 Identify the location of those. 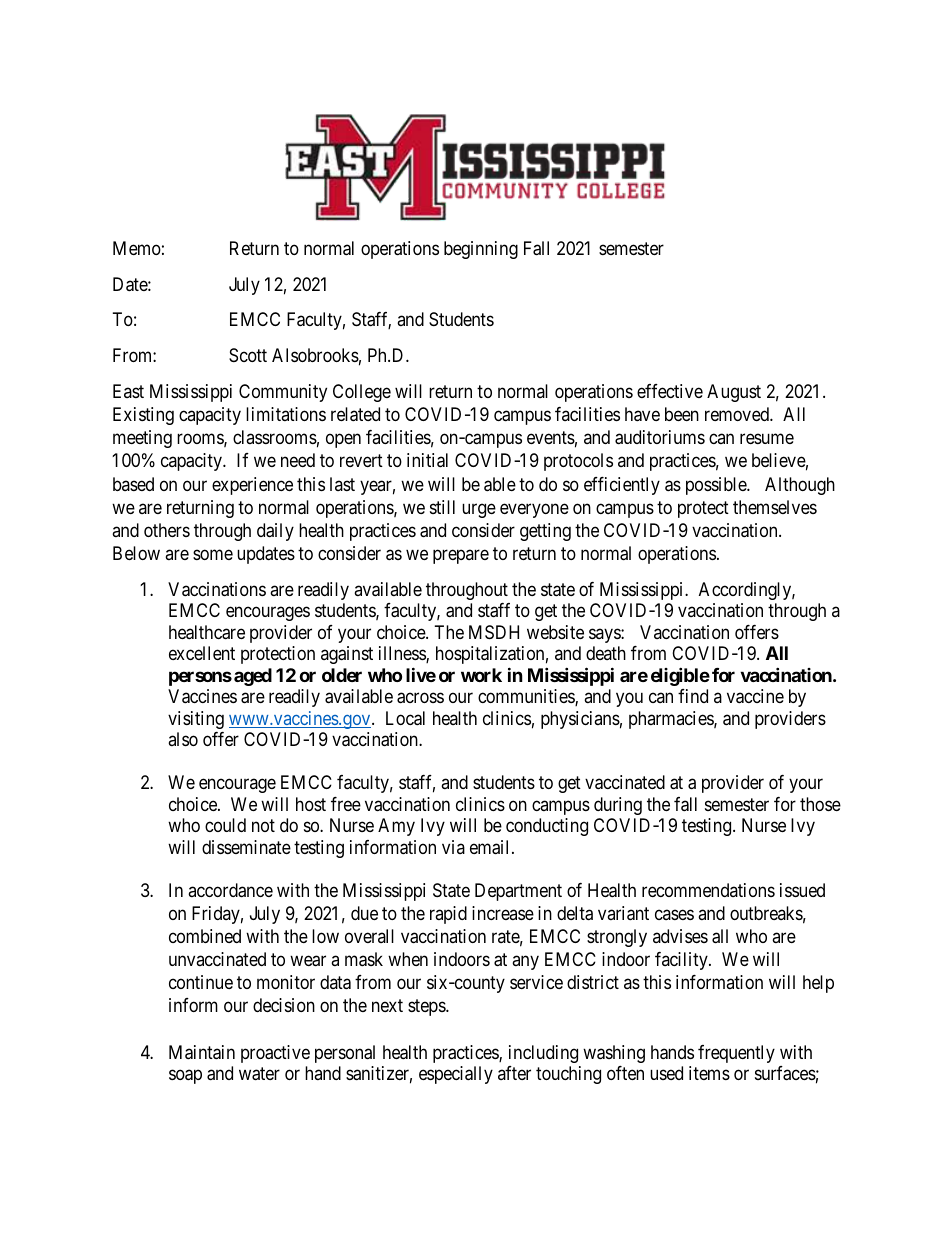
(820, 804).
